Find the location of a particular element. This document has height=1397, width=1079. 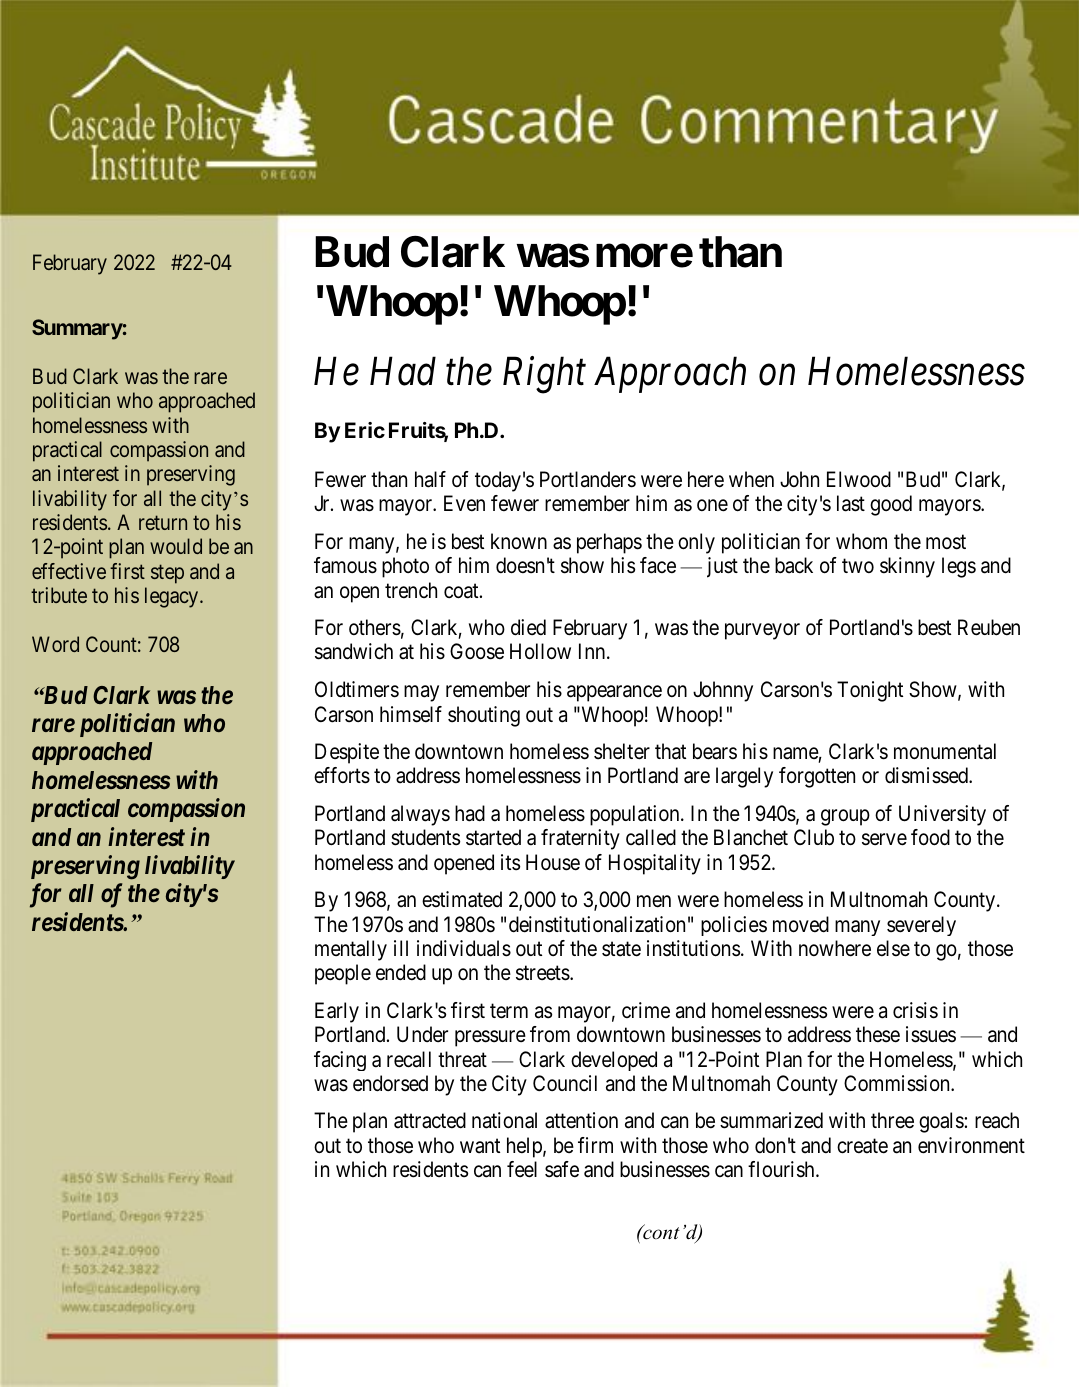

want is located at coordinates (480, 1146).
